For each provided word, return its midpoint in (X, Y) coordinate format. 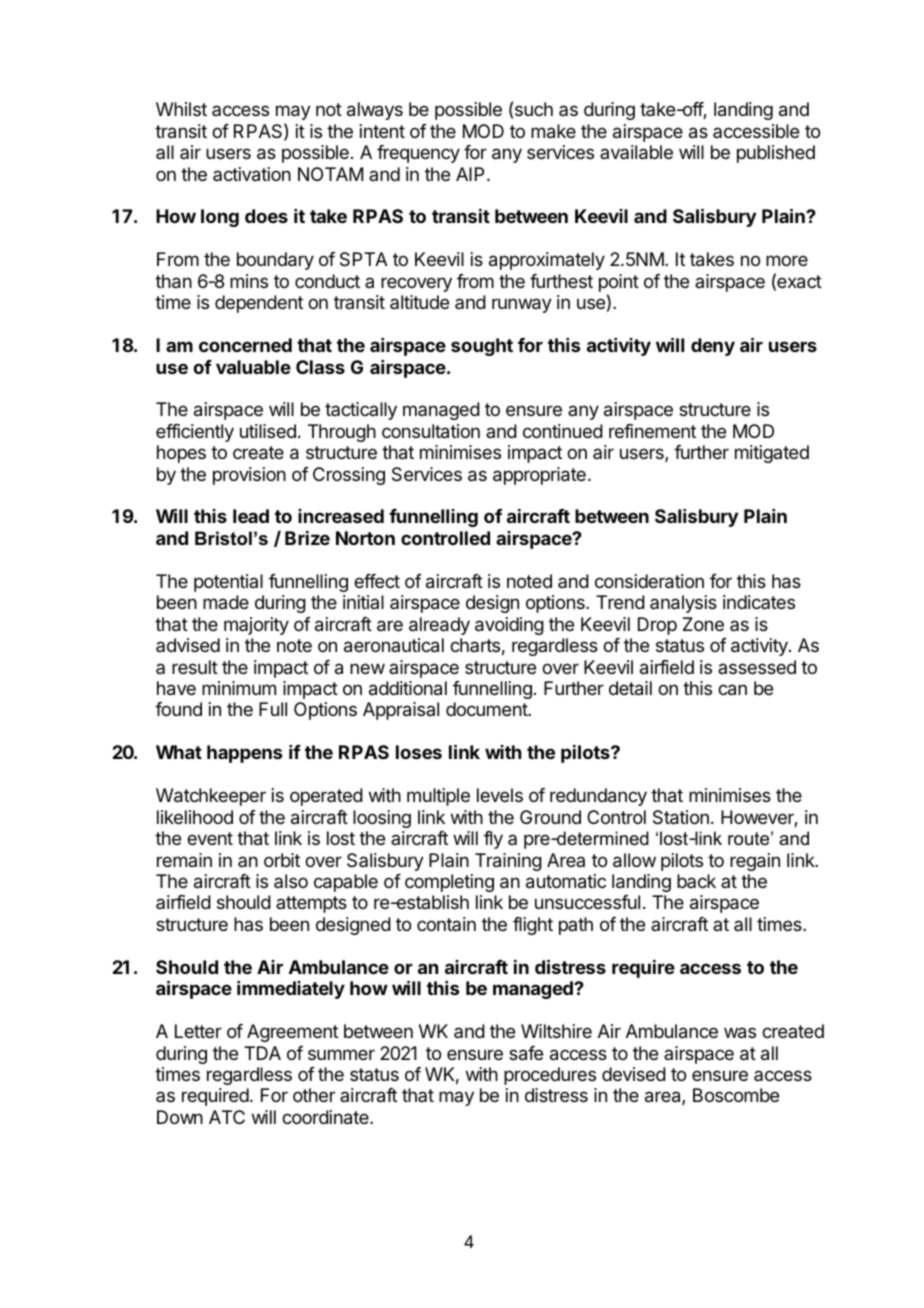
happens (244, 754)
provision (249, 476)
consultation (431, 431)
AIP (470, 174)
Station (681, 817)
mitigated (772, 454)
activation (252, 174)
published (776, 154)
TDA (262, 1053)
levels (500, 795)
